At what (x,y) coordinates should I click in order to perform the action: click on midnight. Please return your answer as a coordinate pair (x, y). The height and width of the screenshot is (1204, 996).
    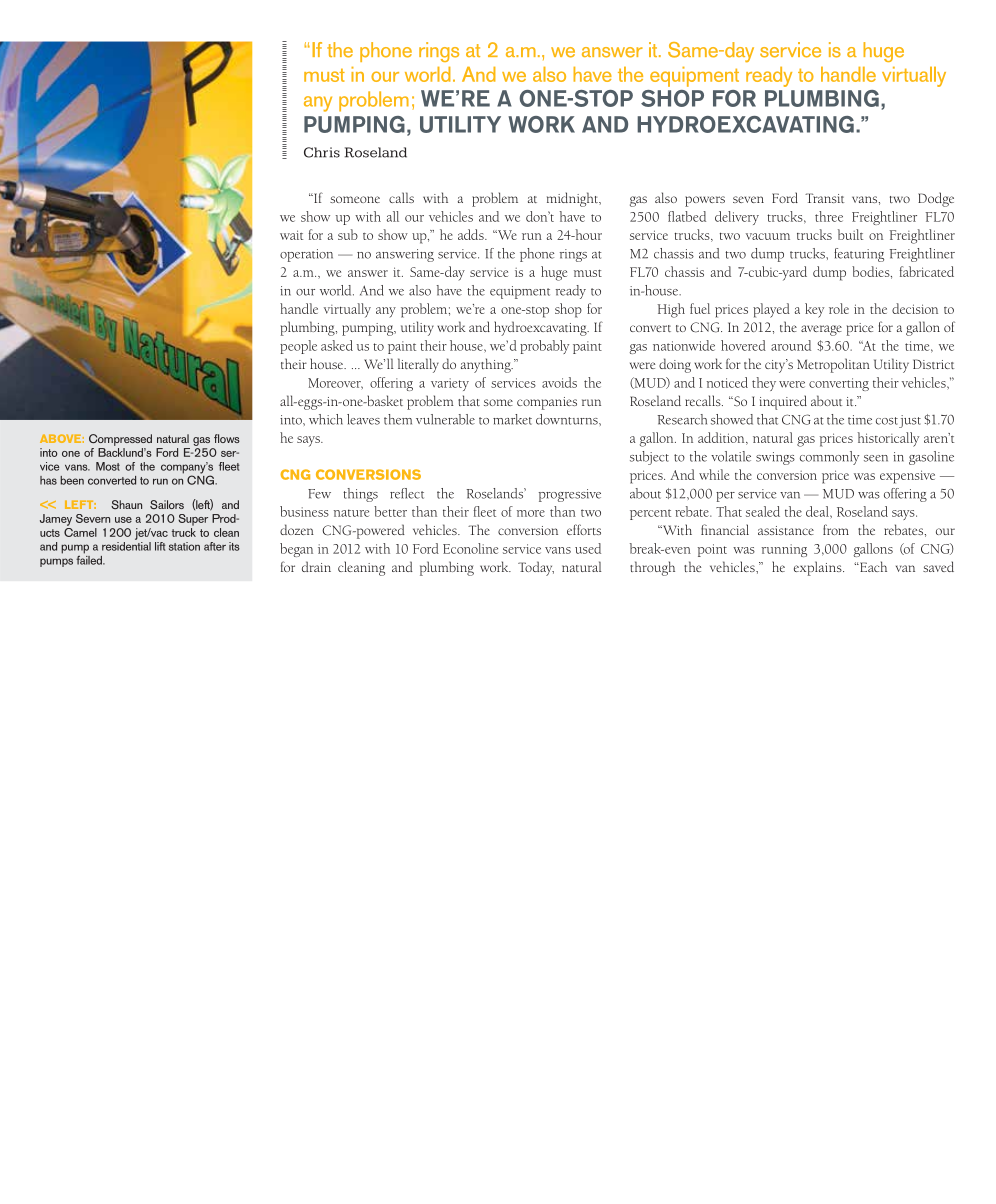
    Looking at the image, I should click on (573, 199).
